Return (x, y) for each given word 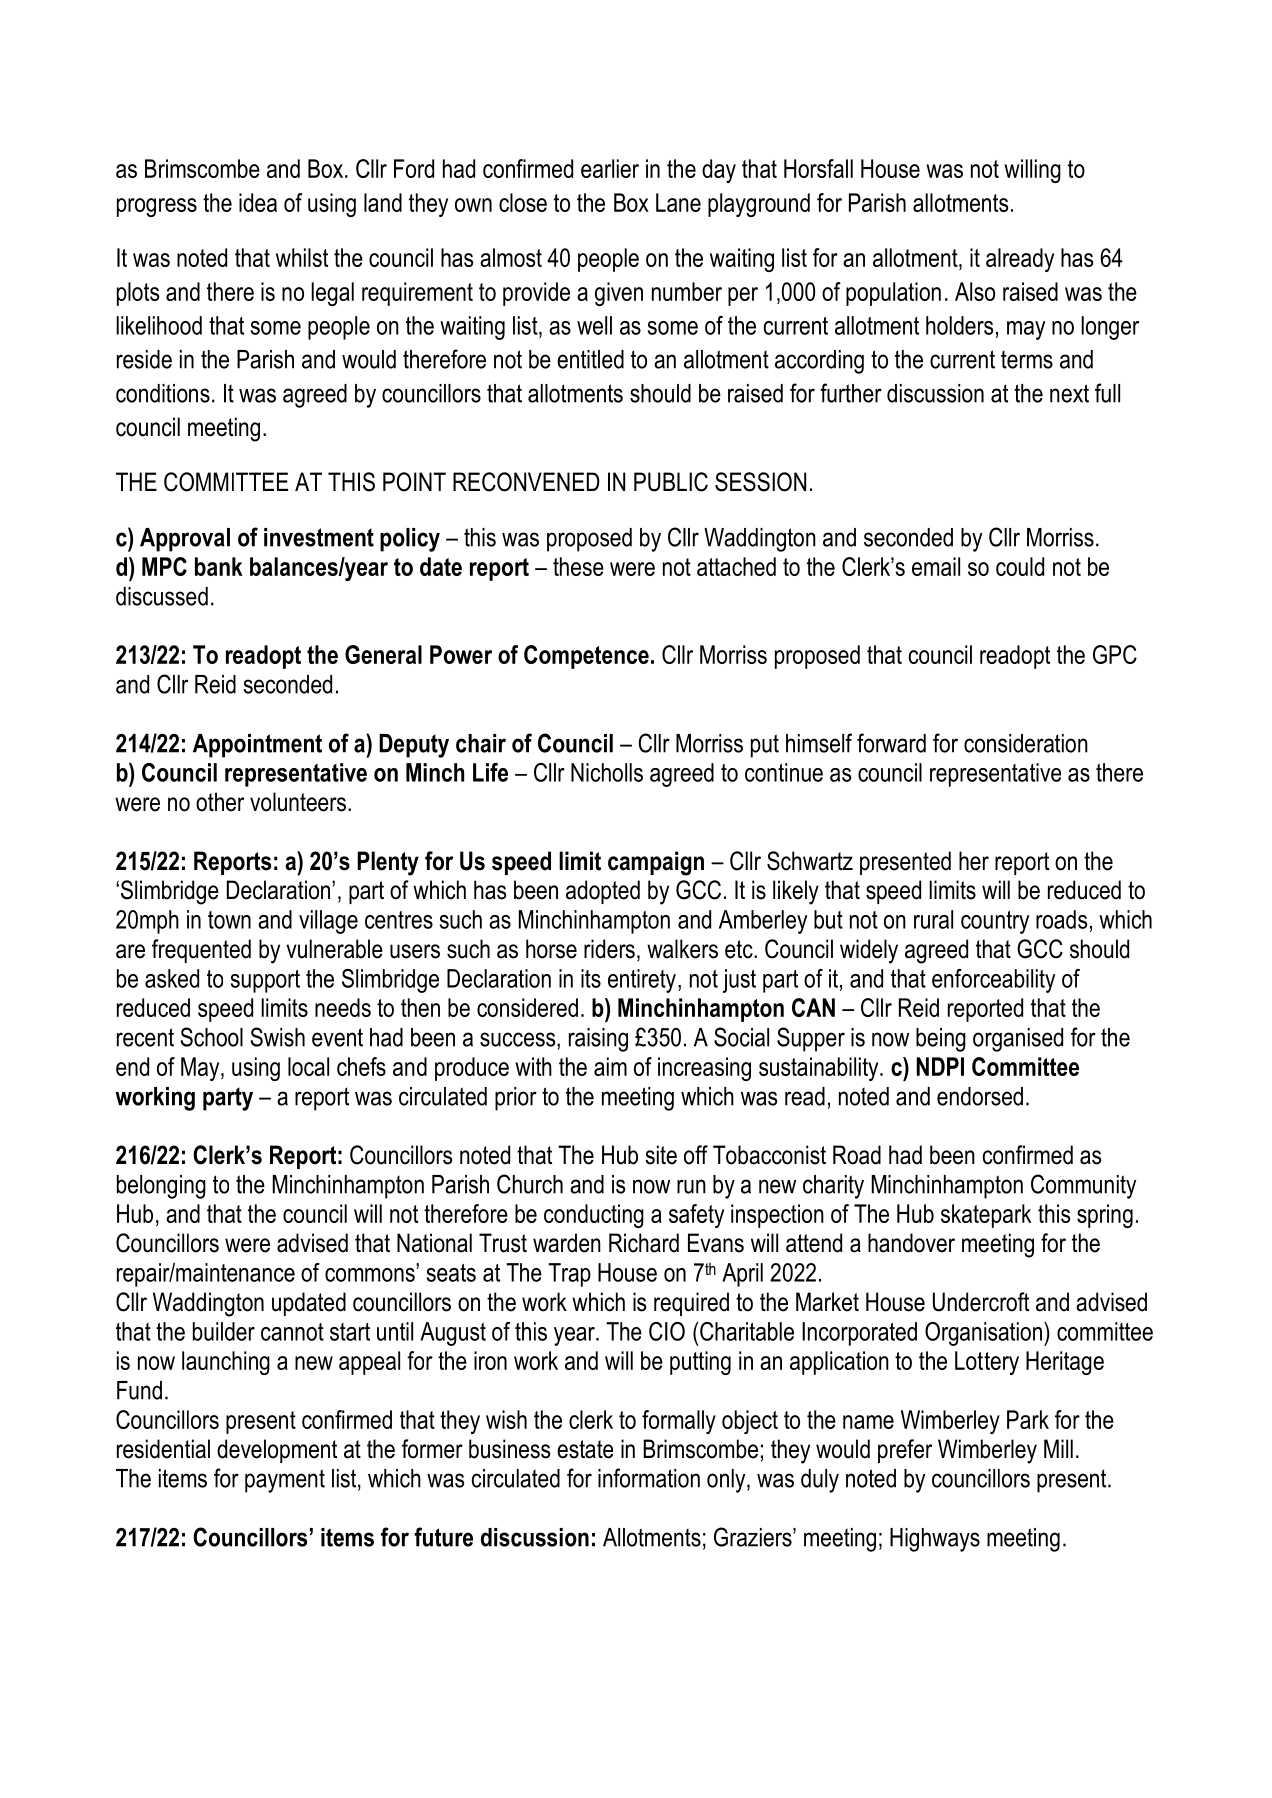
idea (258, 202)
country (995, 922)
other (220, 802)
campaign (656, 863)
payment (285, 1481)
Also (975, 291)
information (649, 1478)
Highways (935, 1540)
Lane (678, 202)
